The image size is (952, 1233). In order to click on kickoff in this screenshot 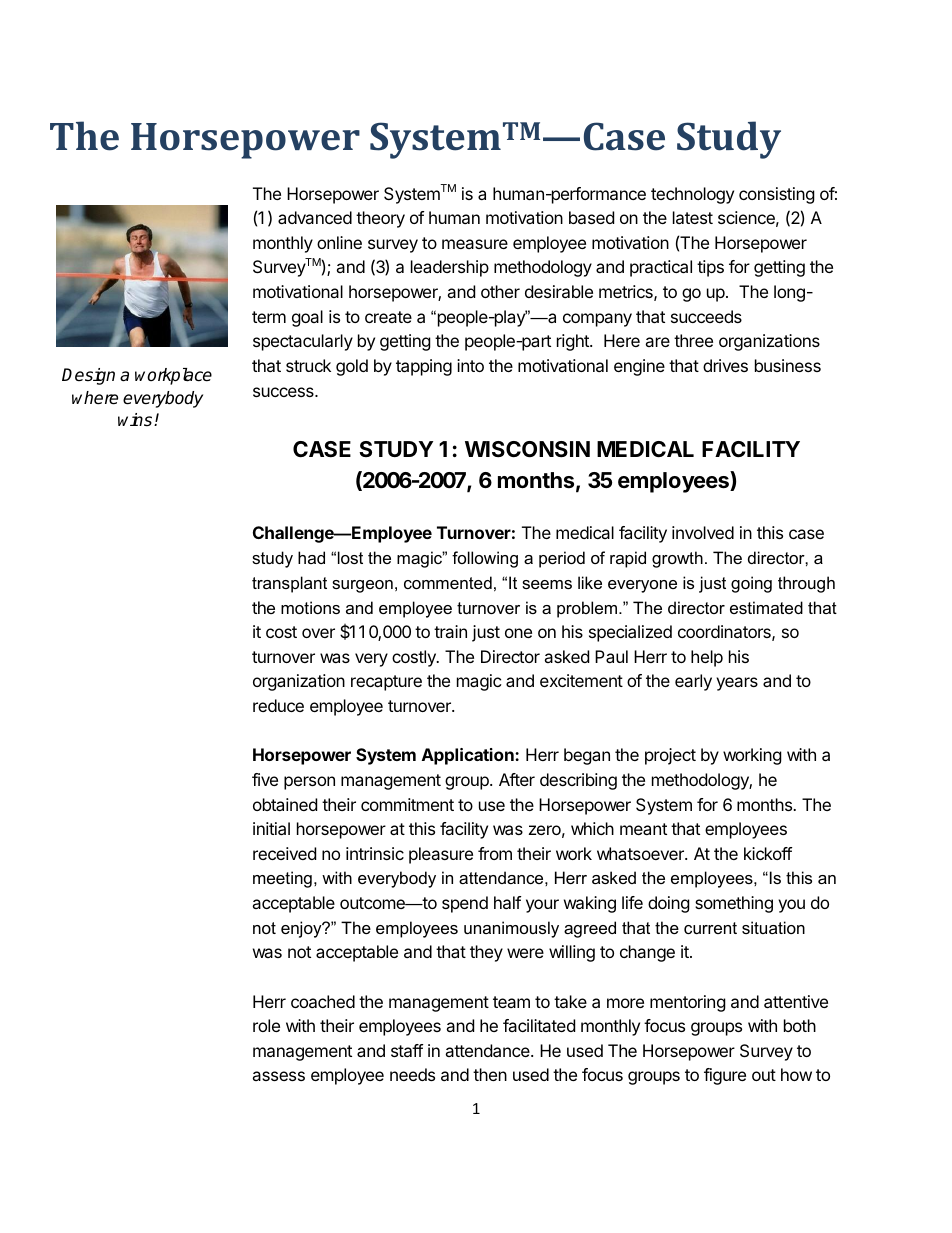, I will do `click(768, 853)`.
